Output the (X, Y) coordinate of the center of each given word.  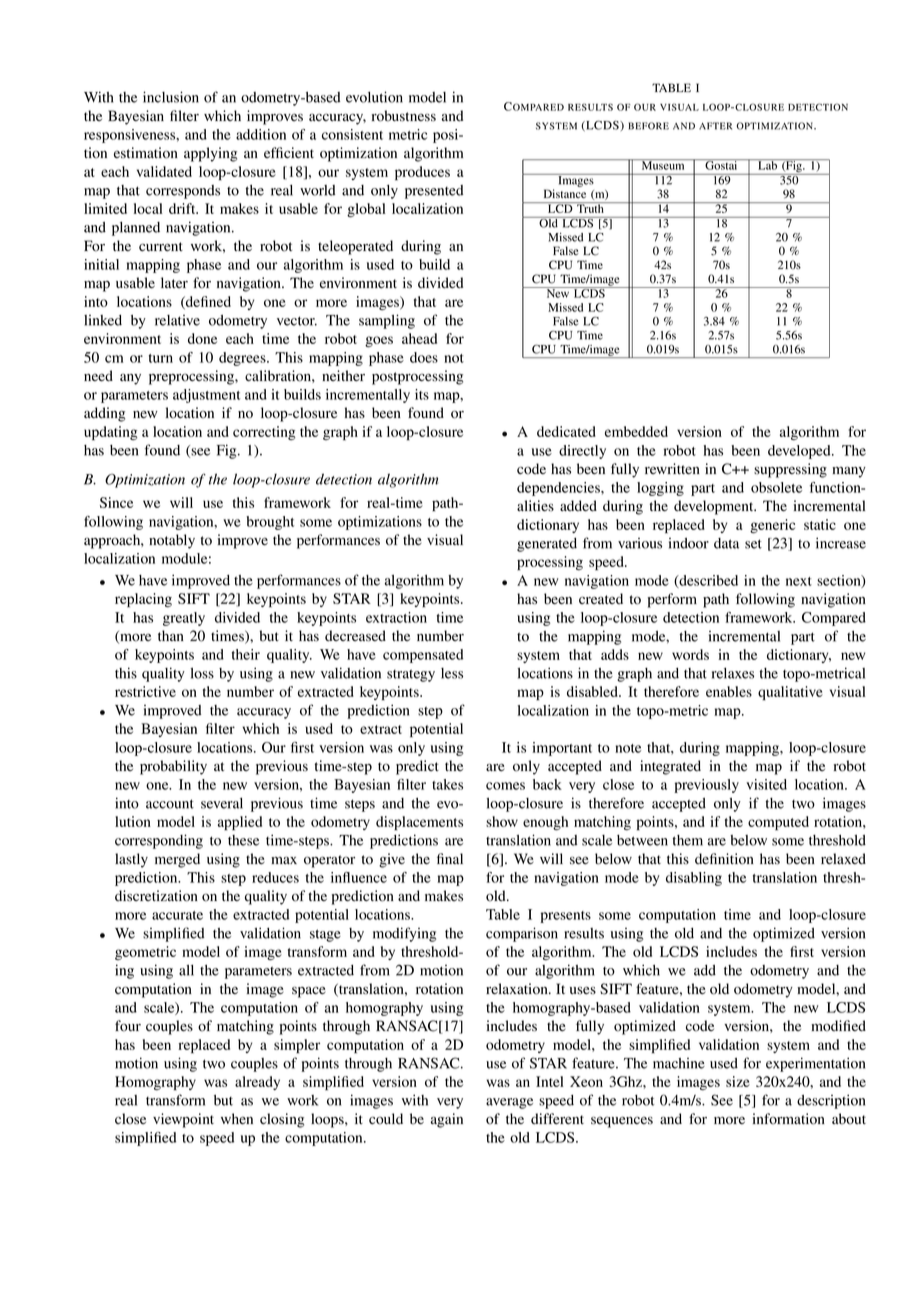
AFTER (715, 126)
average (509, 1103)
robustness (404, 116)
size (738, 1081)
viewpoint (183, 1120)
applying (210, 154)
